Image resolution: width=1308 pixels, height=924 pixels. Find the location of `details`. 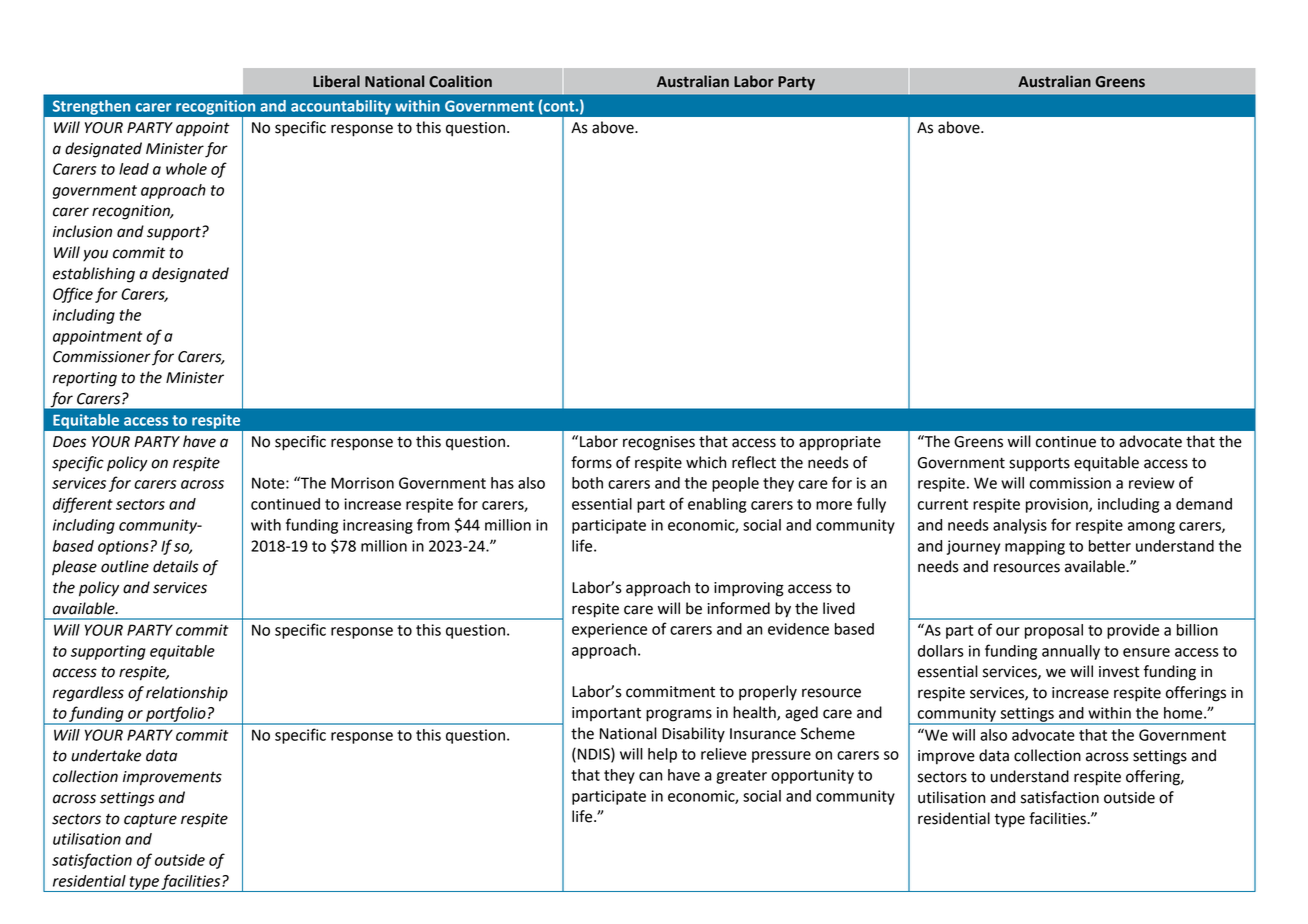

details is located at coordinates (176, 566).
